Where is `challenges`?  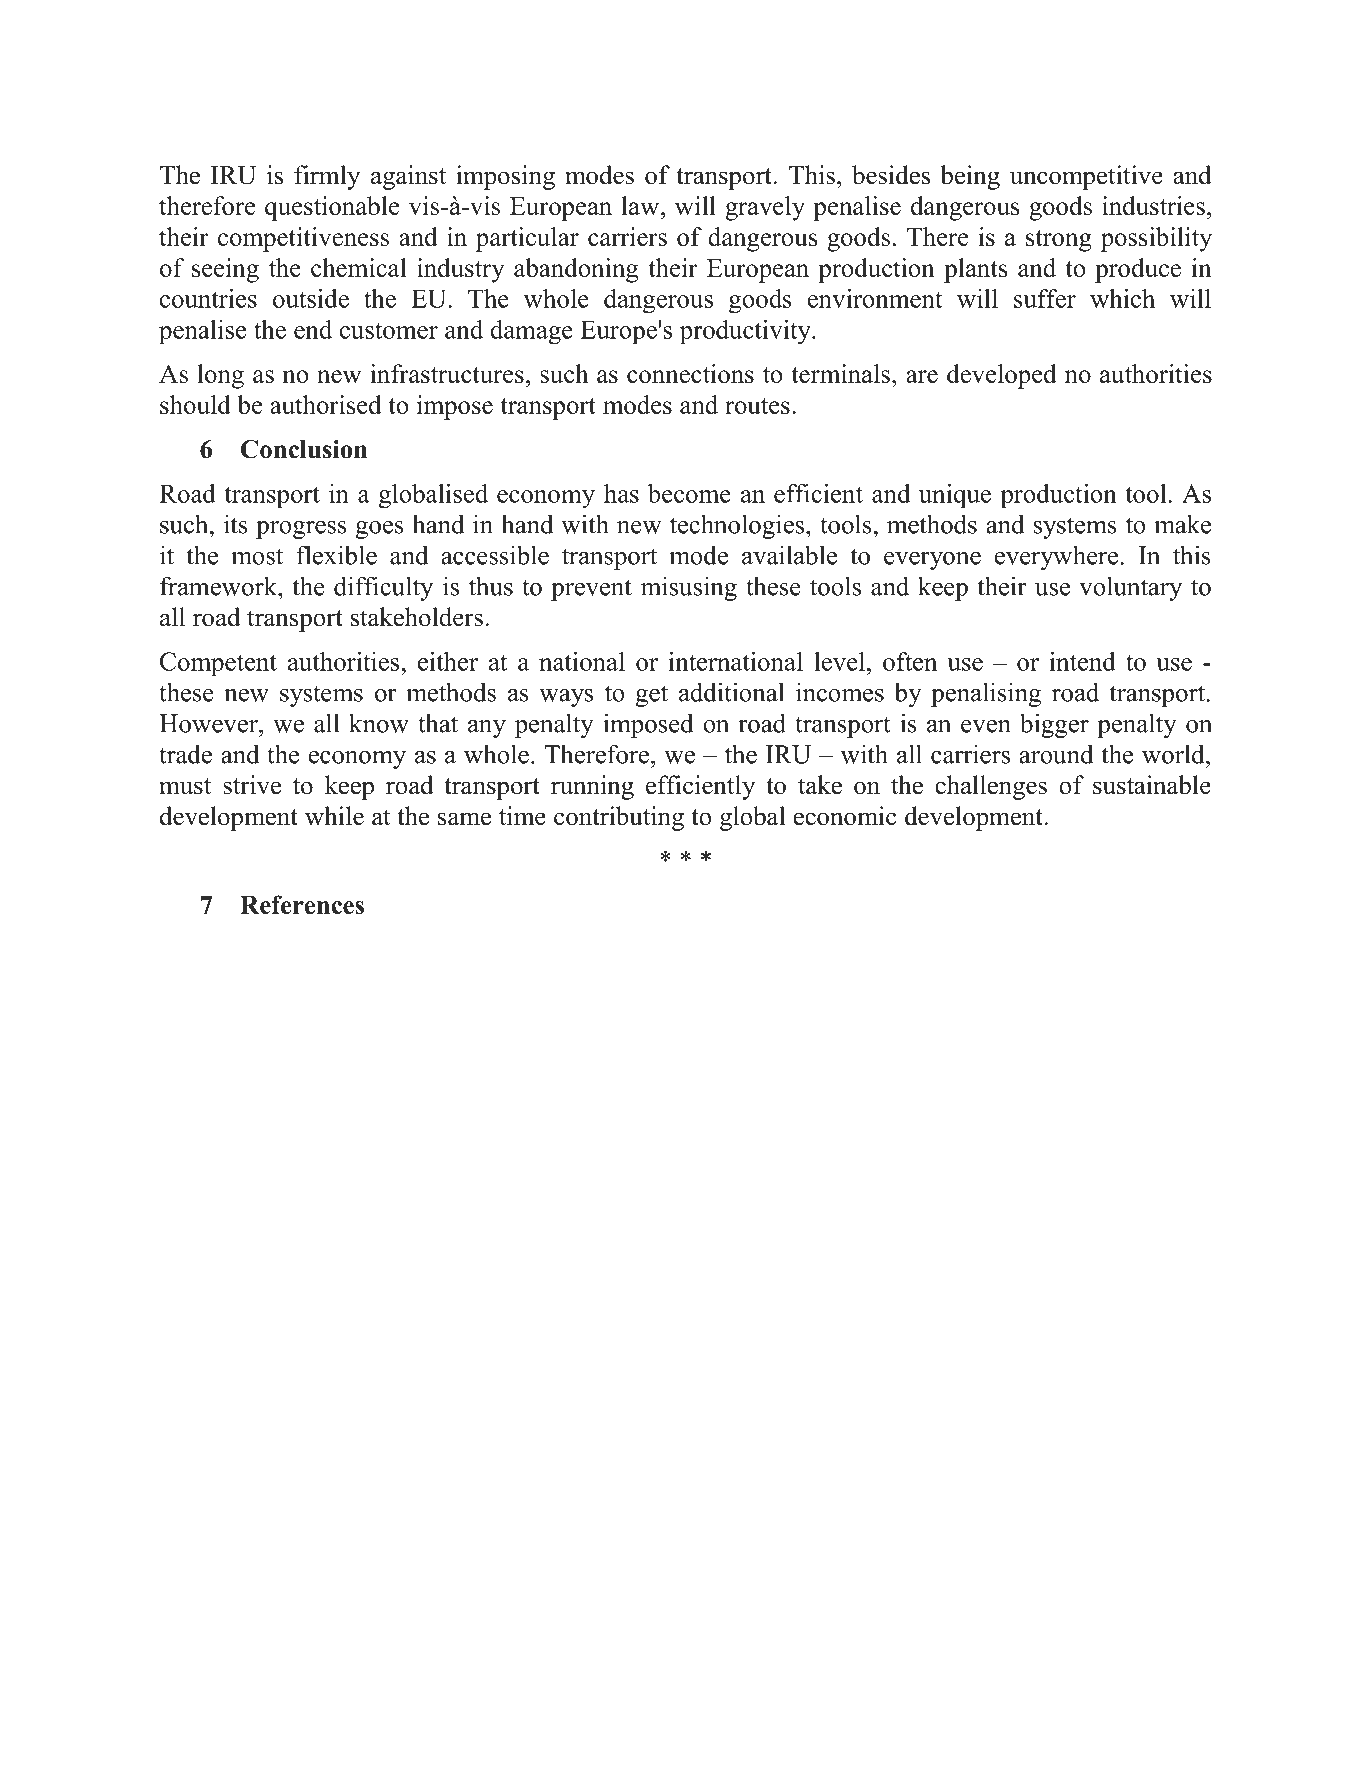 challenges is located at coordinates (991, 787).
